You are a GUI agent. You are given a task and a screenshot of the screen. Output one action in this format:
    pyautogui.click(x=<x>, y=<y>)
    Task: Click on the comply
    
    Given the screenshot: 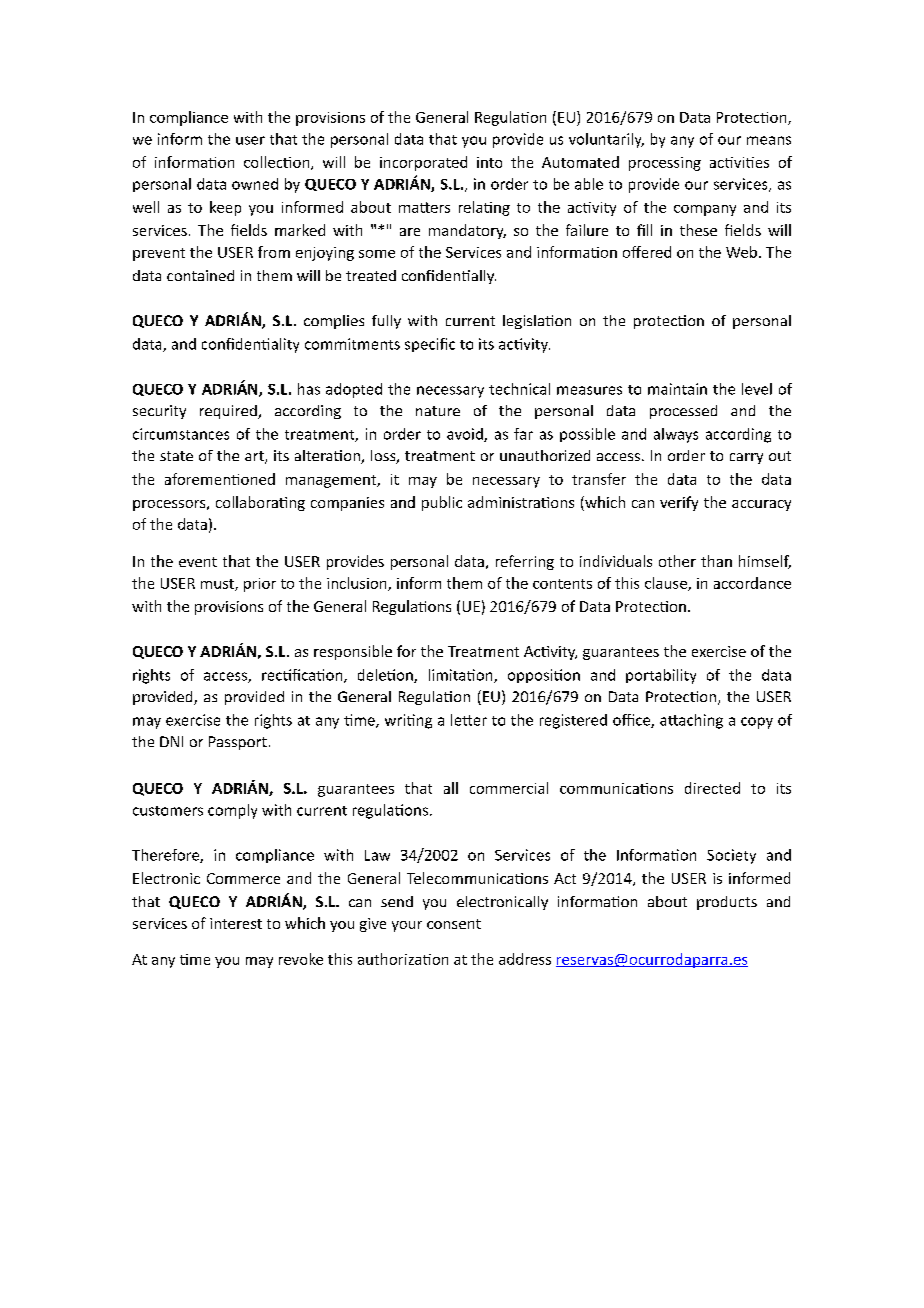 What is the action you would take?
    pyautogui.click(x=232, y=811)
